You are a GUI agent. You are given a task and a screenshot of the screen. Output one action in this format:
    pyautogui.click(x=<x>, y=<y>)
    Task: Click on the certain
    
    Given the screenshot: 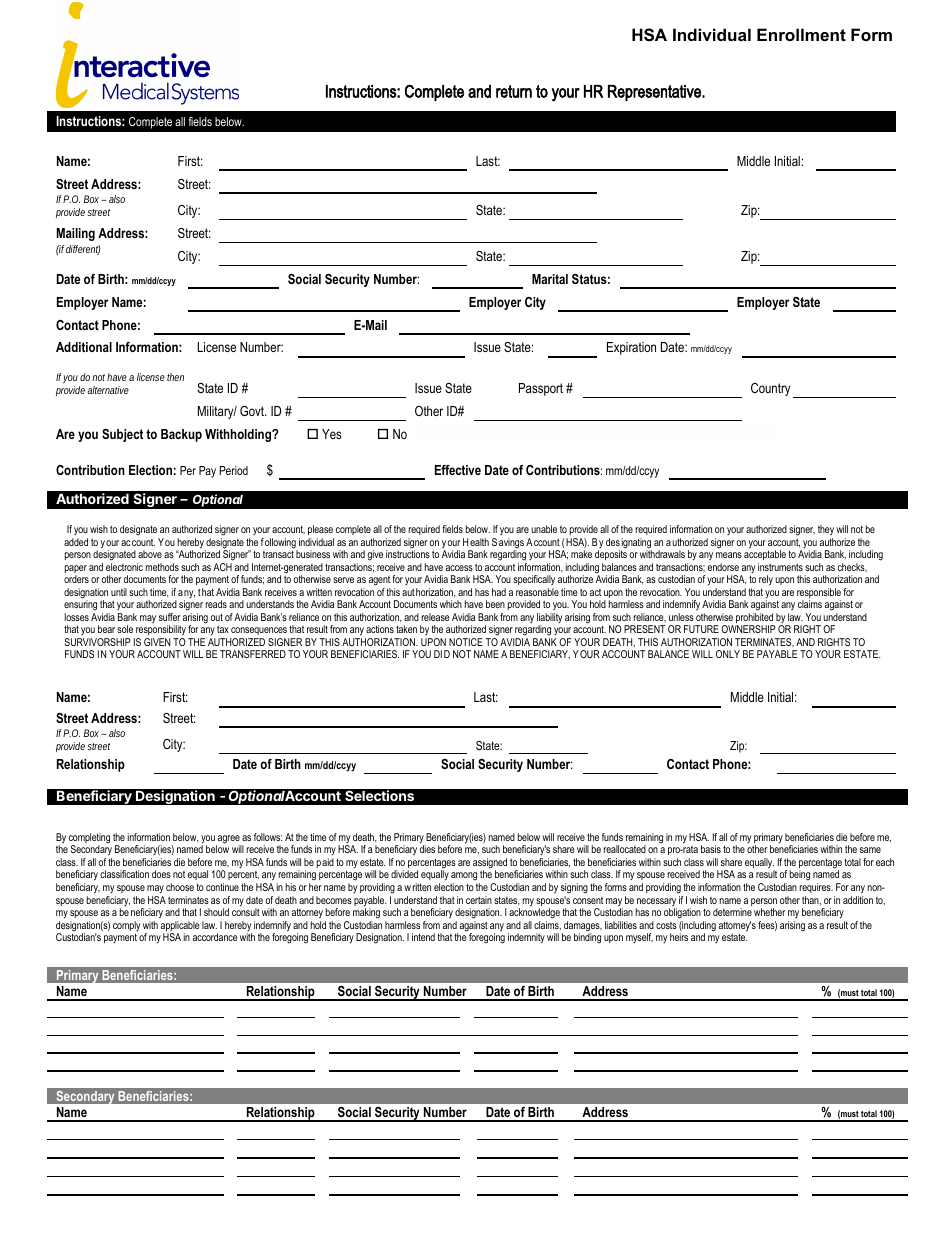 What is the action you would take?
    pyautogui.click(x=479, y=900)
